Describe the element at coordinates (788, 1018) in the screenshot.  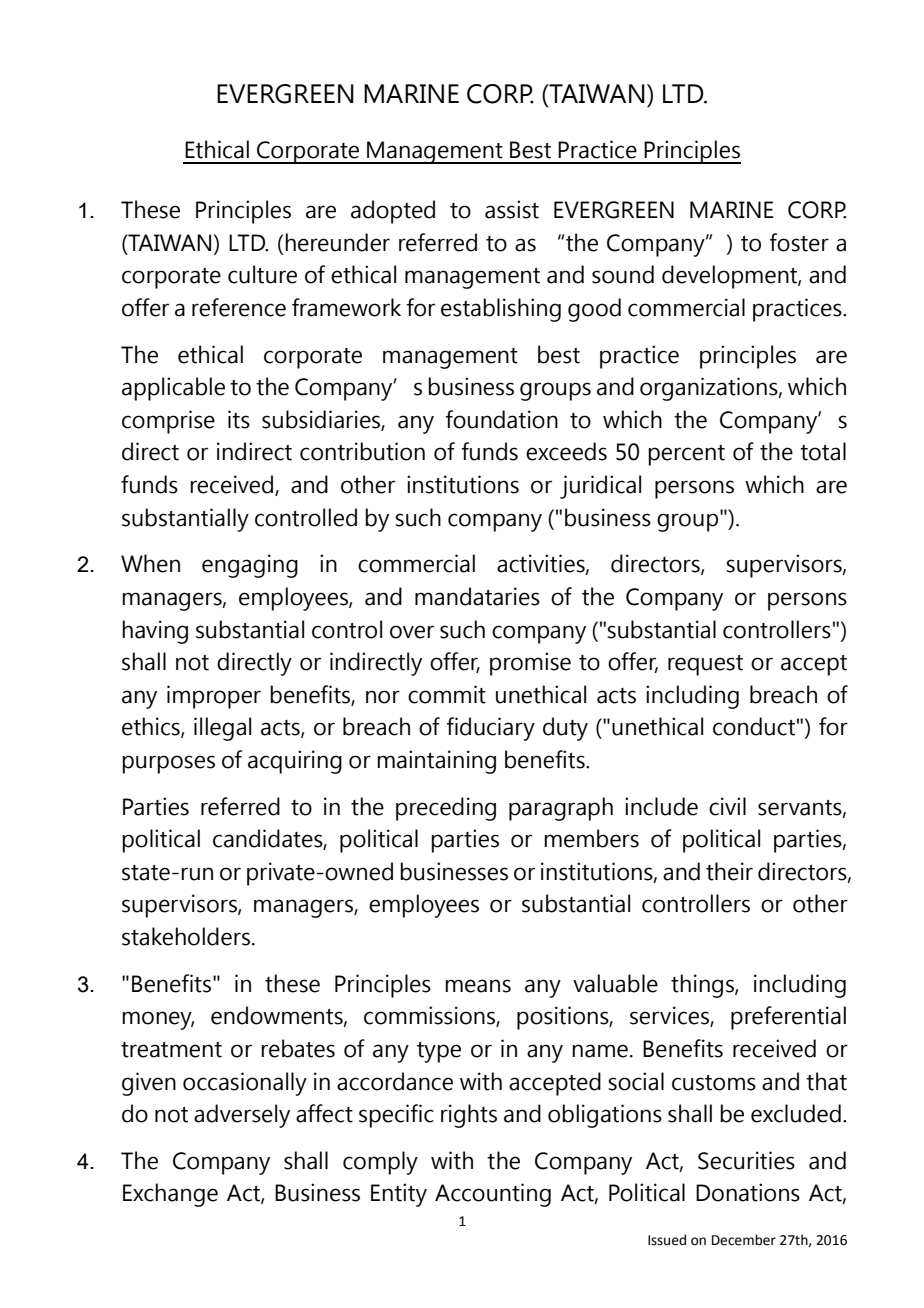
I see `preferential` at that location.
